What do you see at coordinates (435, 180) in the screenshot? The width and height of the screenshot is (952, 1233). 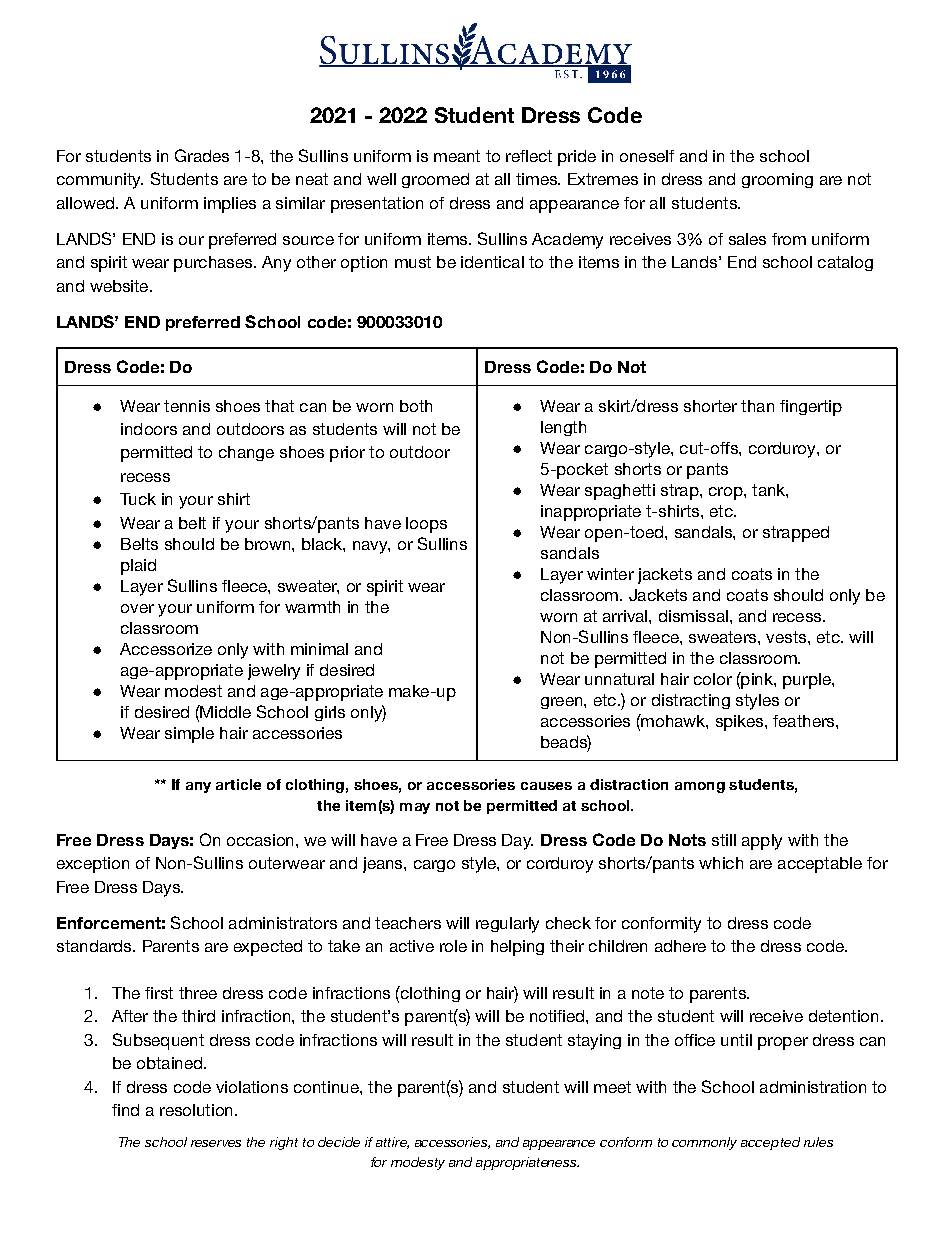 I see `groomed` at bounding box center [435, 180].
